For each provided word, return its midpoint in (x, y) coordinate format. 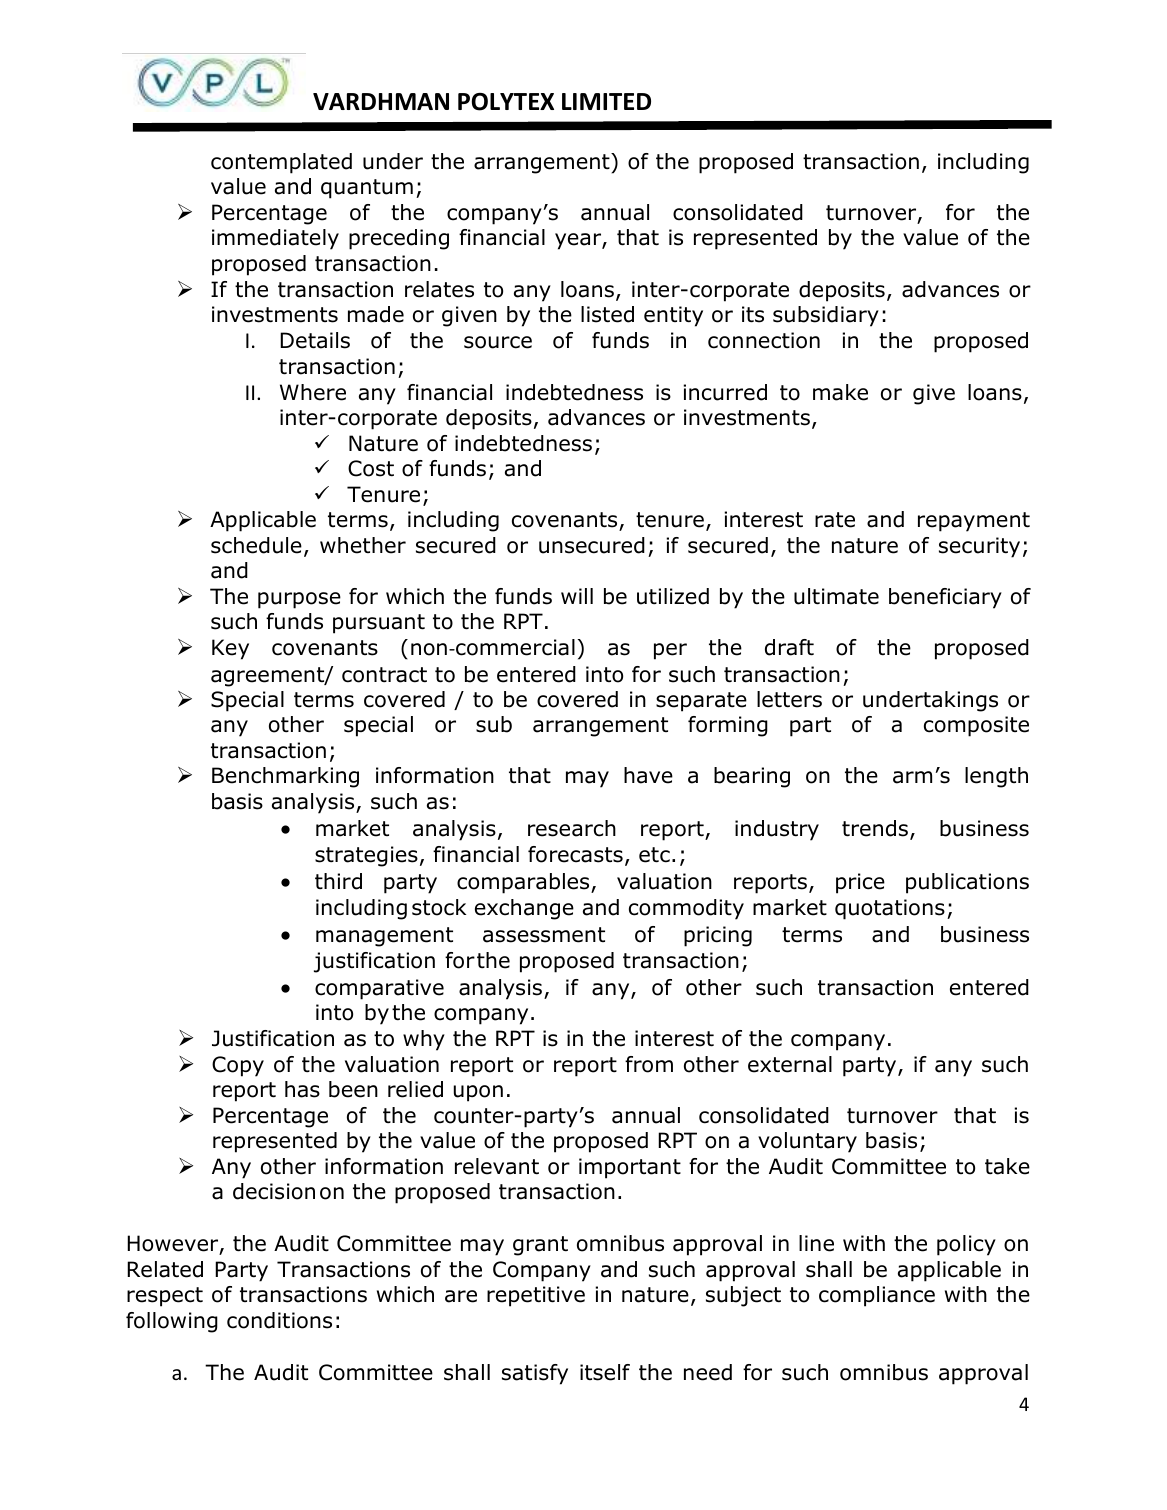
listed (607, 314)
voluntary (807, 1142)
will (577, 596)
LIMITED (606, 101)
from (649, 1064)
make (840, 392)
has (302, 1089)
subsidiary (826, 316)
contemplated (281, 163)
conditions (279, 1320)
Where (313, 392)
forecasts (575, 854)
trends (876, 830)
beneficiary (945, 598)
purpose (299, 600)
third (338, 881)
